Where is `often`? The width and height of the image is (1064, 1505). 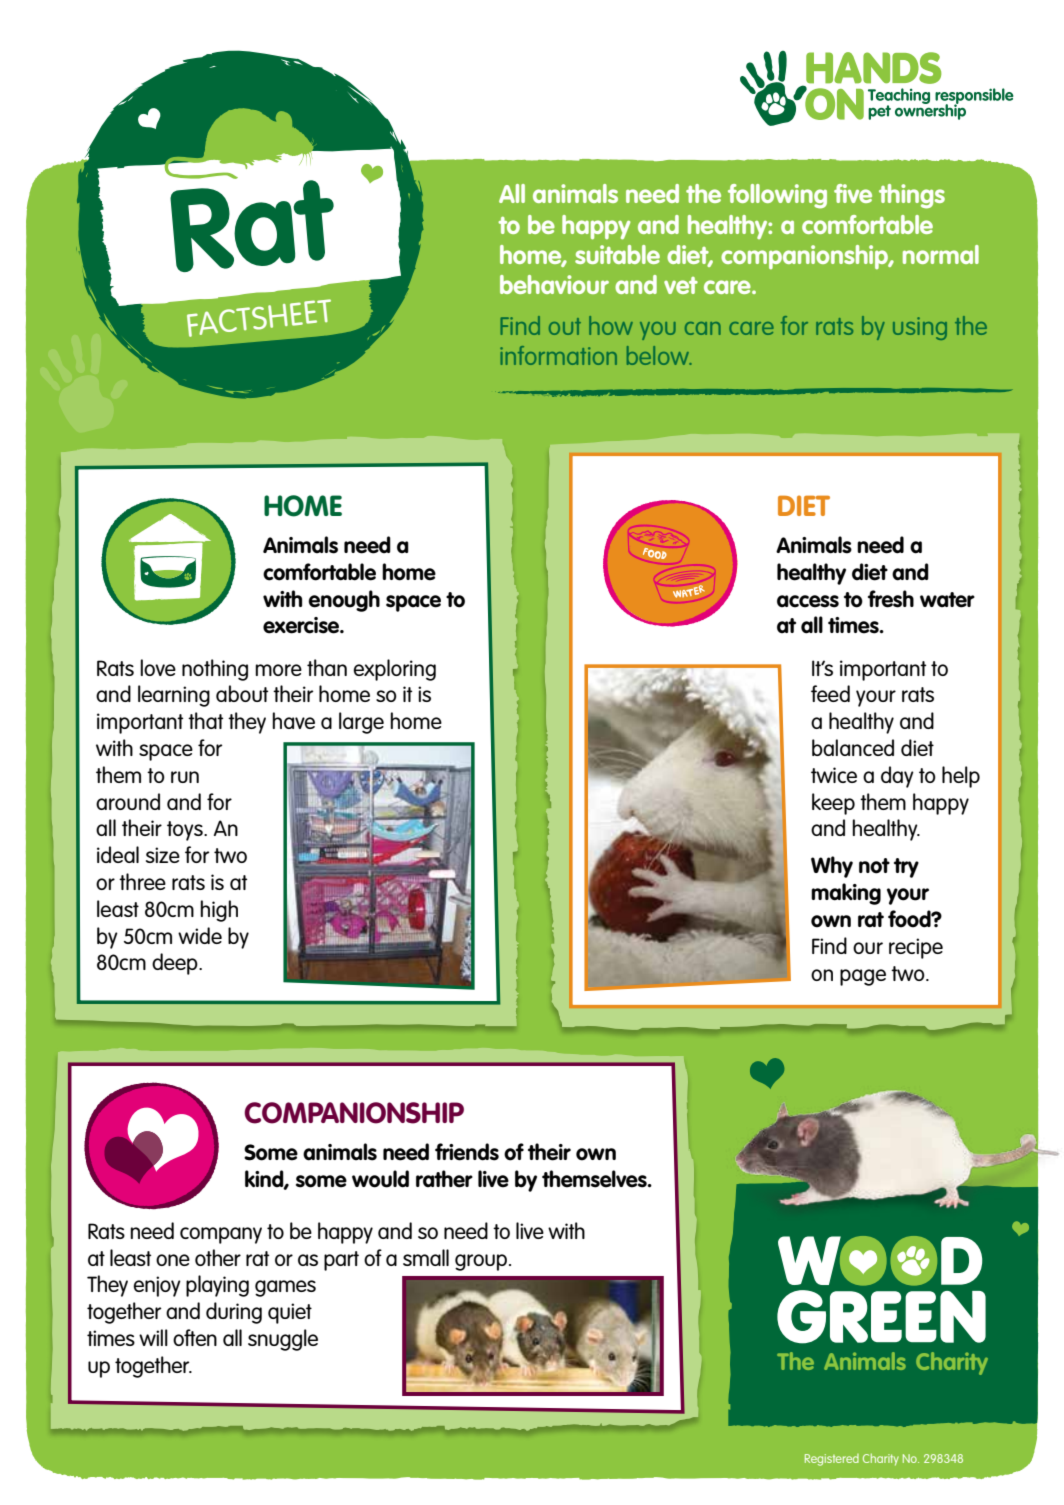
often is located at coordinates (195, 1337).
